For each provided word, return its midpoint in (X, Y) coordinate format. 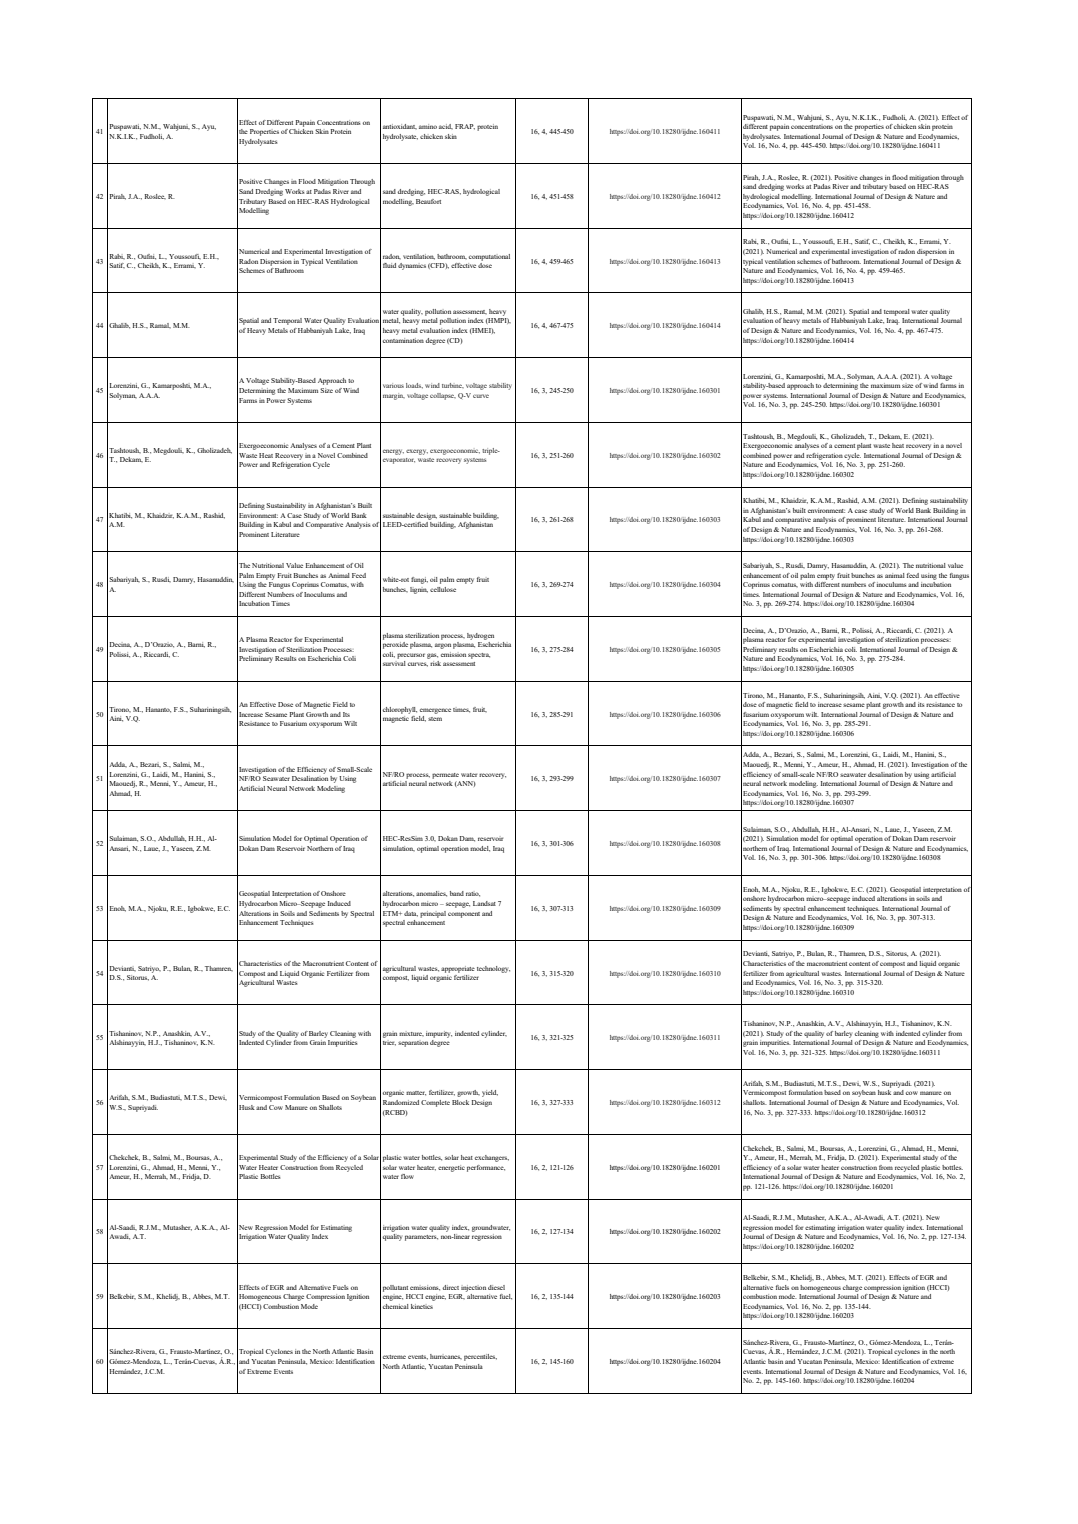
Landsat (484, 903)
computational (489, 257)
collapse (443, 396)
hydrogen (480, 636)
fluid (389, 265)
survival (394, 663)
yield (490, 1093)
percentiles (480, 1357)
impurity (439, 1034)
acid (446, 126)
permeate (445, 776)
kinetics (422, 1306)
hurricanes (446, 1356)
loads (414, 386)
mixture (411, 1033)
